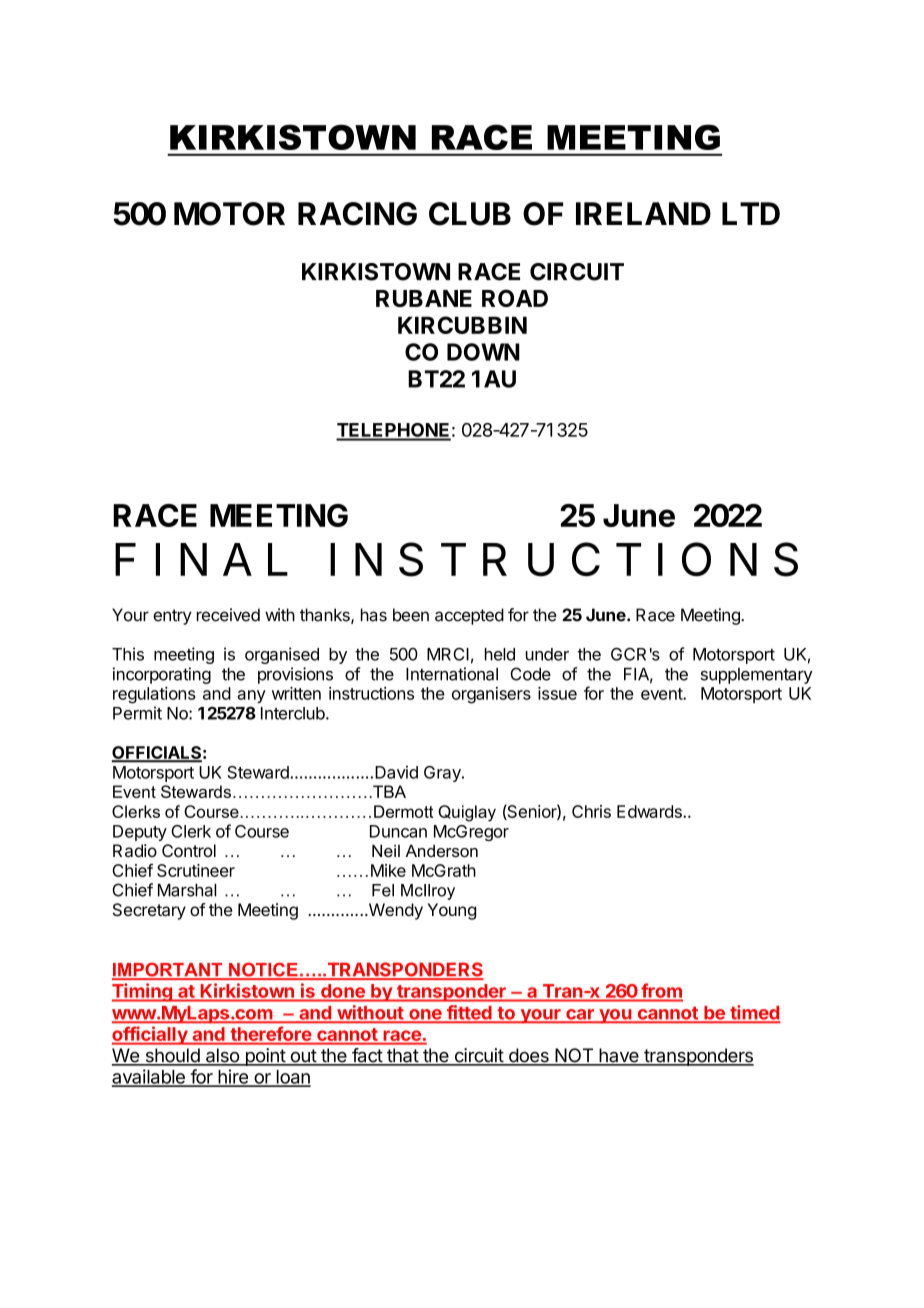  What do you see at coordinates (411, 615) in the document?
I see `been` at bounding box center [411, 615].
